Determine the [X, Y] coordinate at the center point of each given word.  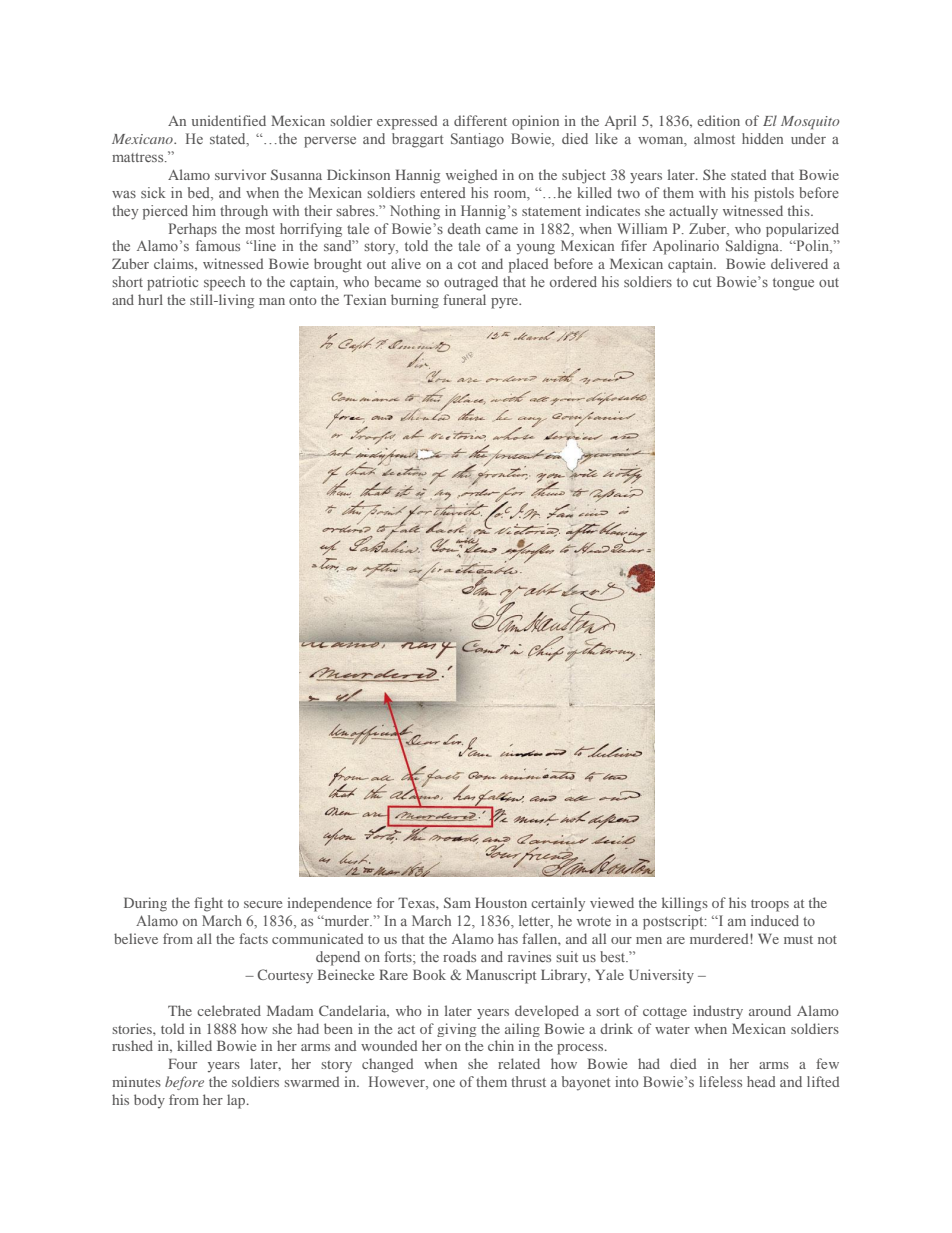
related [519, 1063]
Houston [501, 902]
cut [702, 282]
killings [685, 904]
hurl [150, 299]
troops [770, 905]
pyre [506, 303]
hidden [762, 138]
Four [182, 1063]
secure [263, 904]
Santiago [477, 140]
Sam [457, 902]
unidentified [229, 120]
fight [208, 904]
